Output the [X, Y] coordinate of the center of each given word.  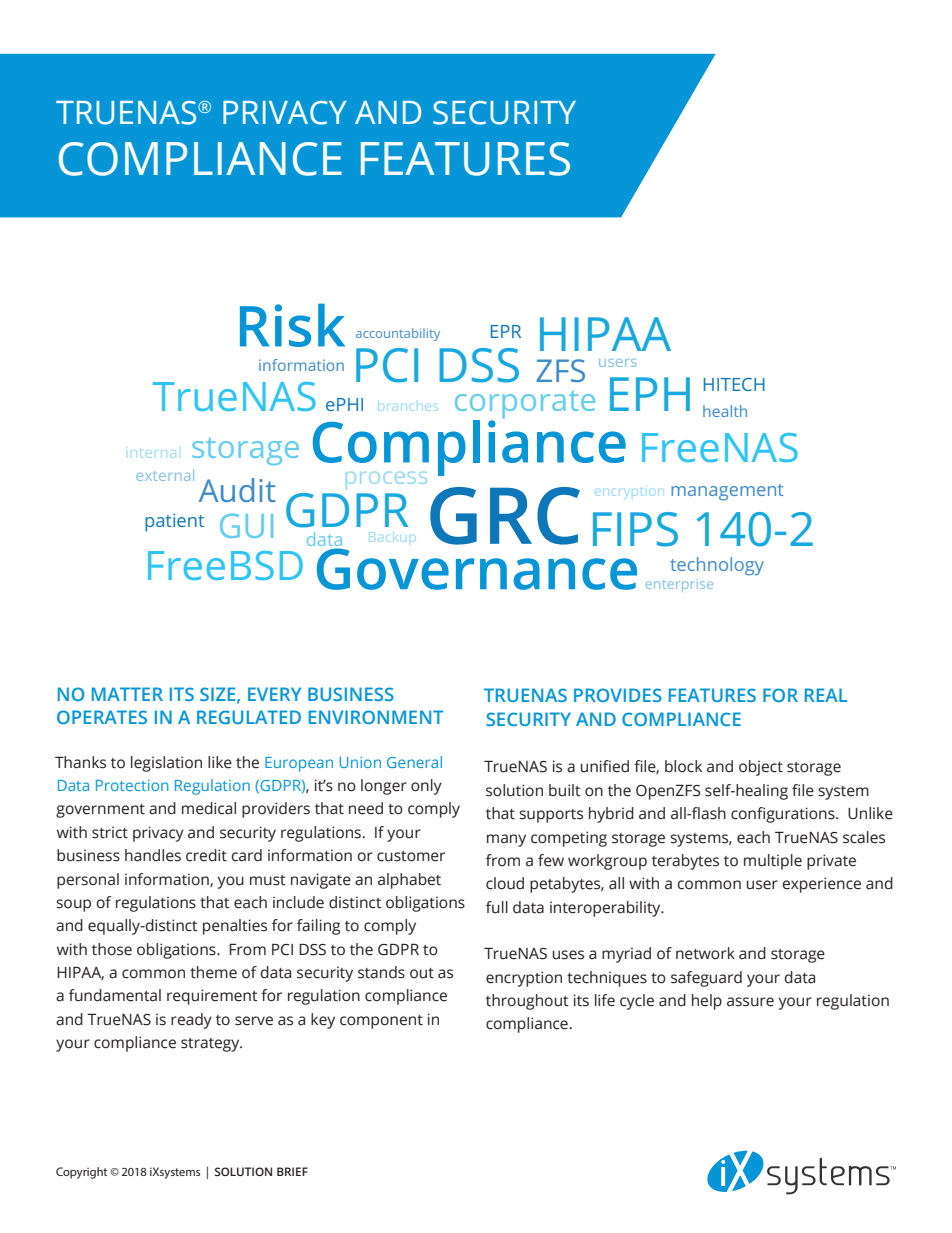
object [761, 768]
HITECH [734, 384]
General [414, 762]
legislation [166, 764]
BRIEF [292, 1171]
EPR [506, 331]
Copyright [81, 1173]
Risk [292, 325]
